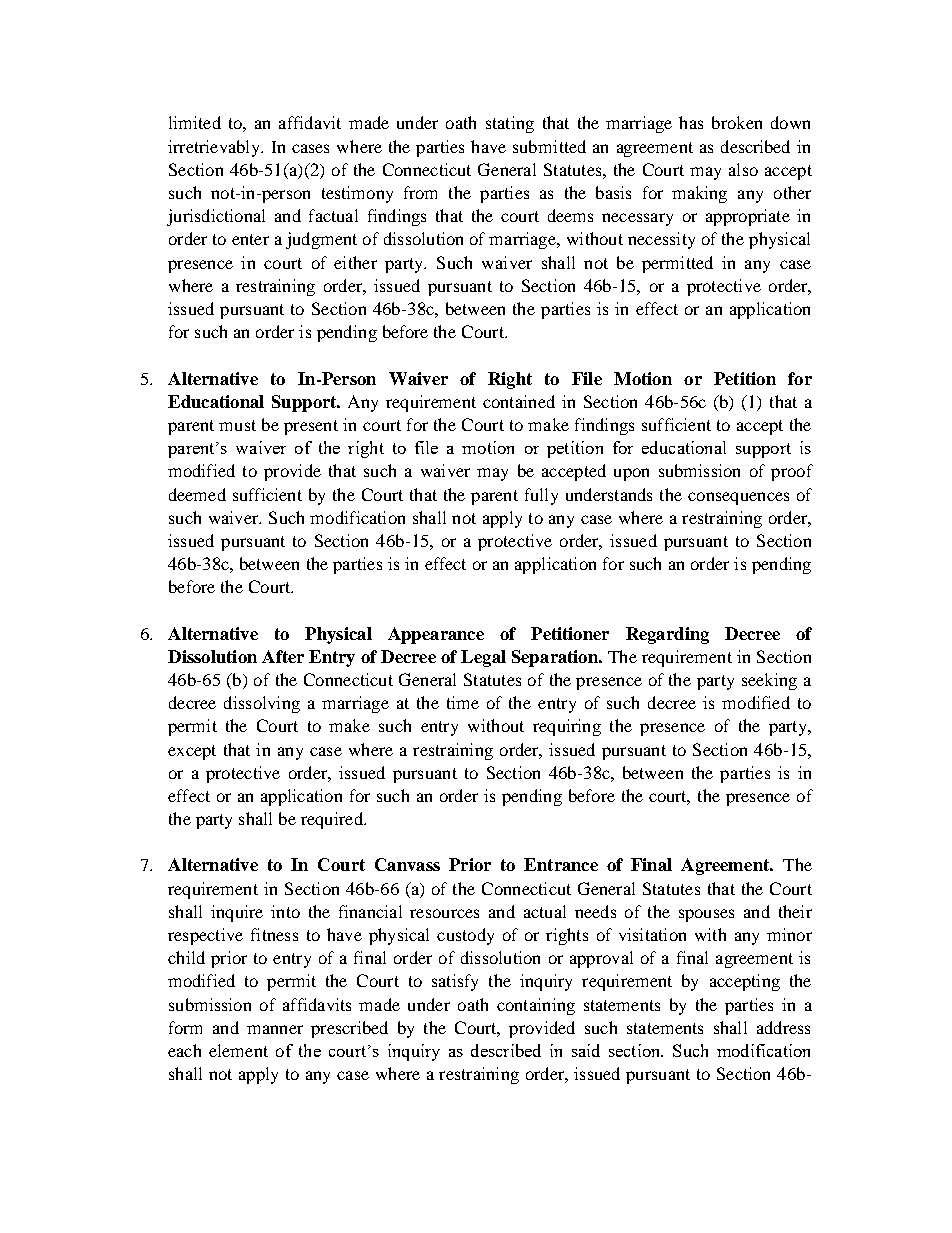 Image resolution: width=952 pixels, height=1233 pixels. I want to click on Regarding, so click(667, 635).
